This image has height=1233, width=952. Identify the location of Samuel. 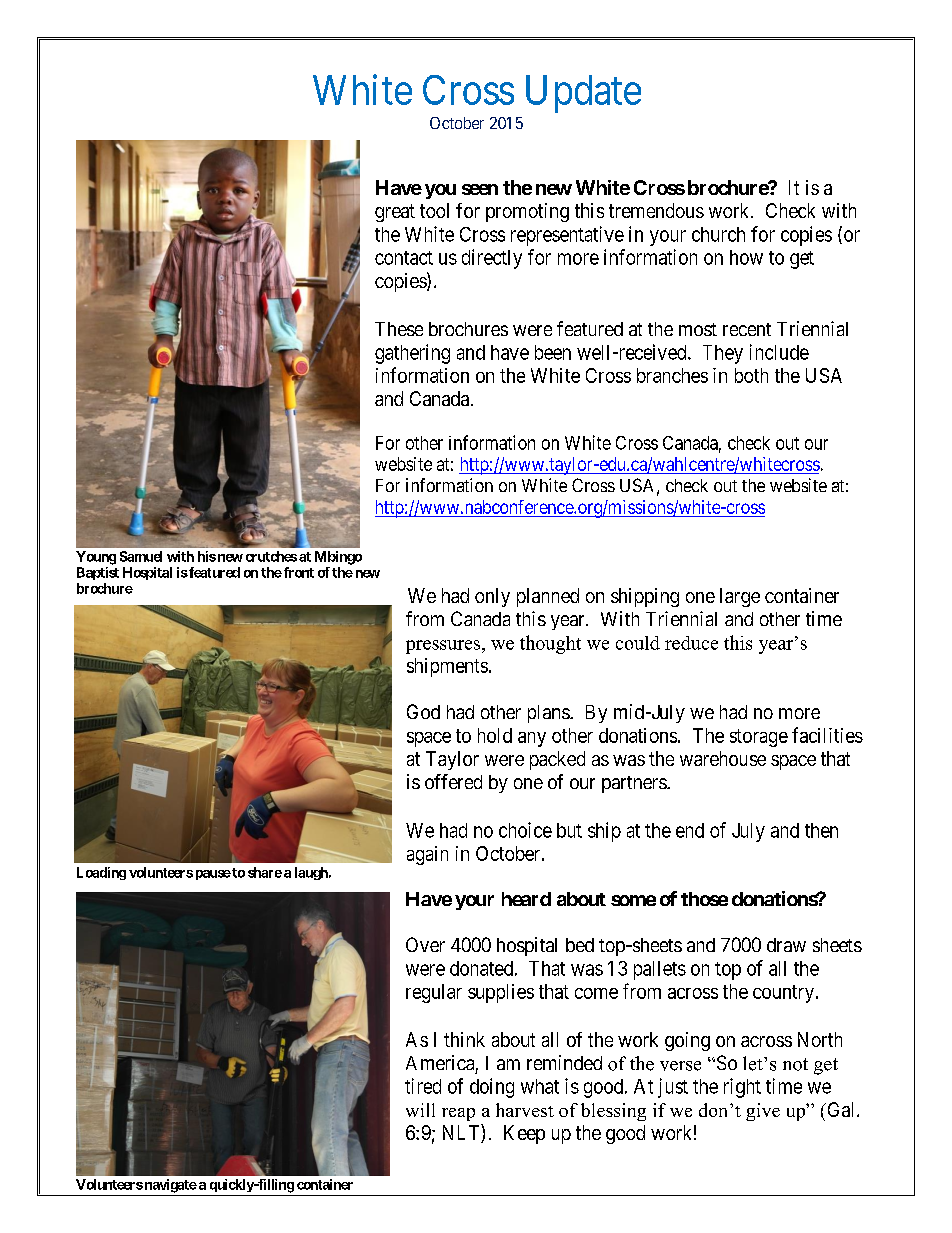
(141, 556).
